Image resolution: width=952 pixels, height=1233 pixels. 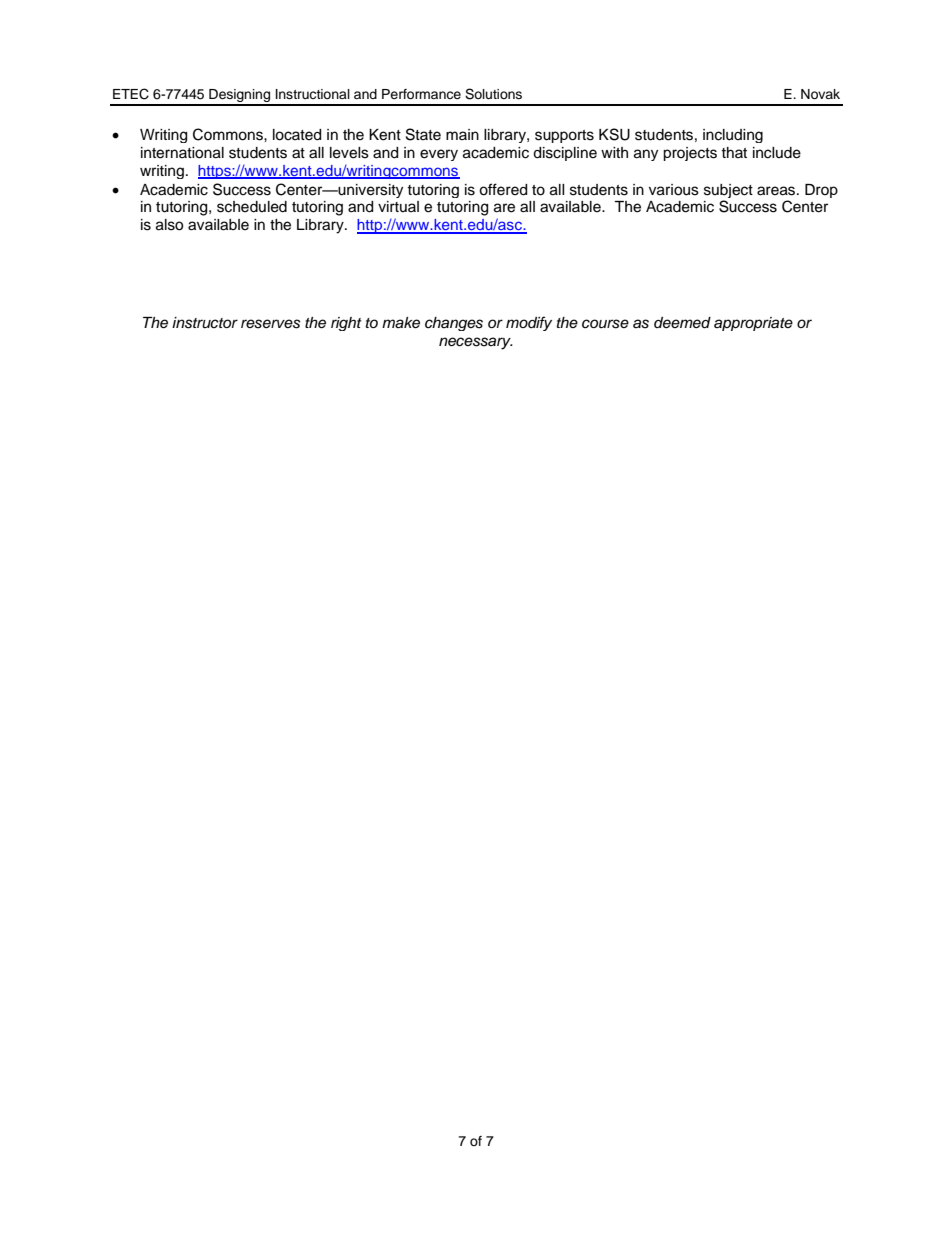 What do you see at coordinates (240, 97) in the image?
I see `Designing` at bounding box center [240, 97].
